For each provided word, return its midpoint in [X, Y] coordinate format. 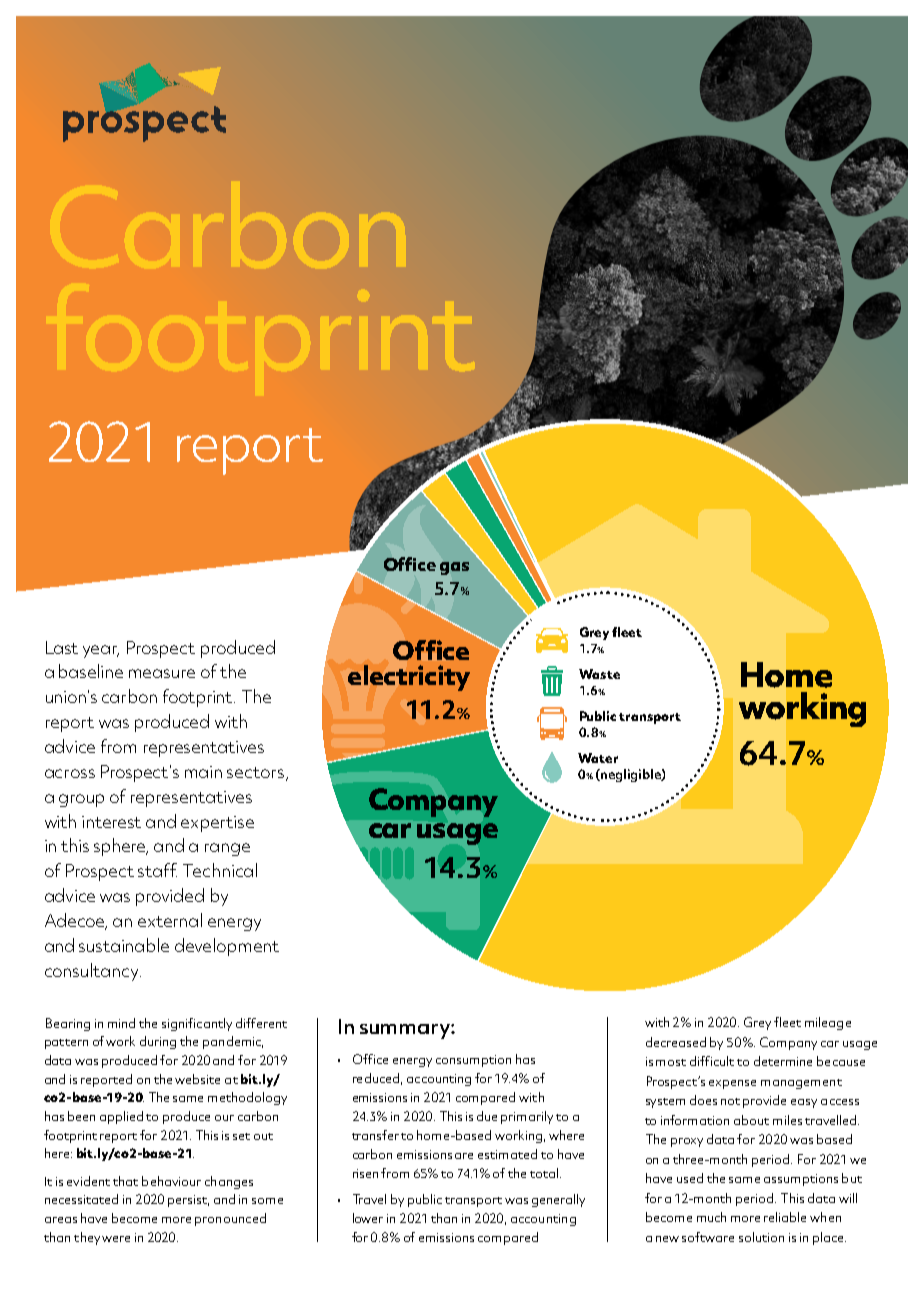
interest [111, 822]
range [227, 849]
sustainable [124, 945]
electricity [409, 678]
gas [454, 568]
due [487, 1116]
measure [162, 673]
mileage [828, 1023]
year [101, 651]
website [197, 1079]
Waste [599, 674]
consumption [473, 1061]
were [116, 1239]
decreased [676, 1042]
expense [732, 1084]
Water [598, 758]
